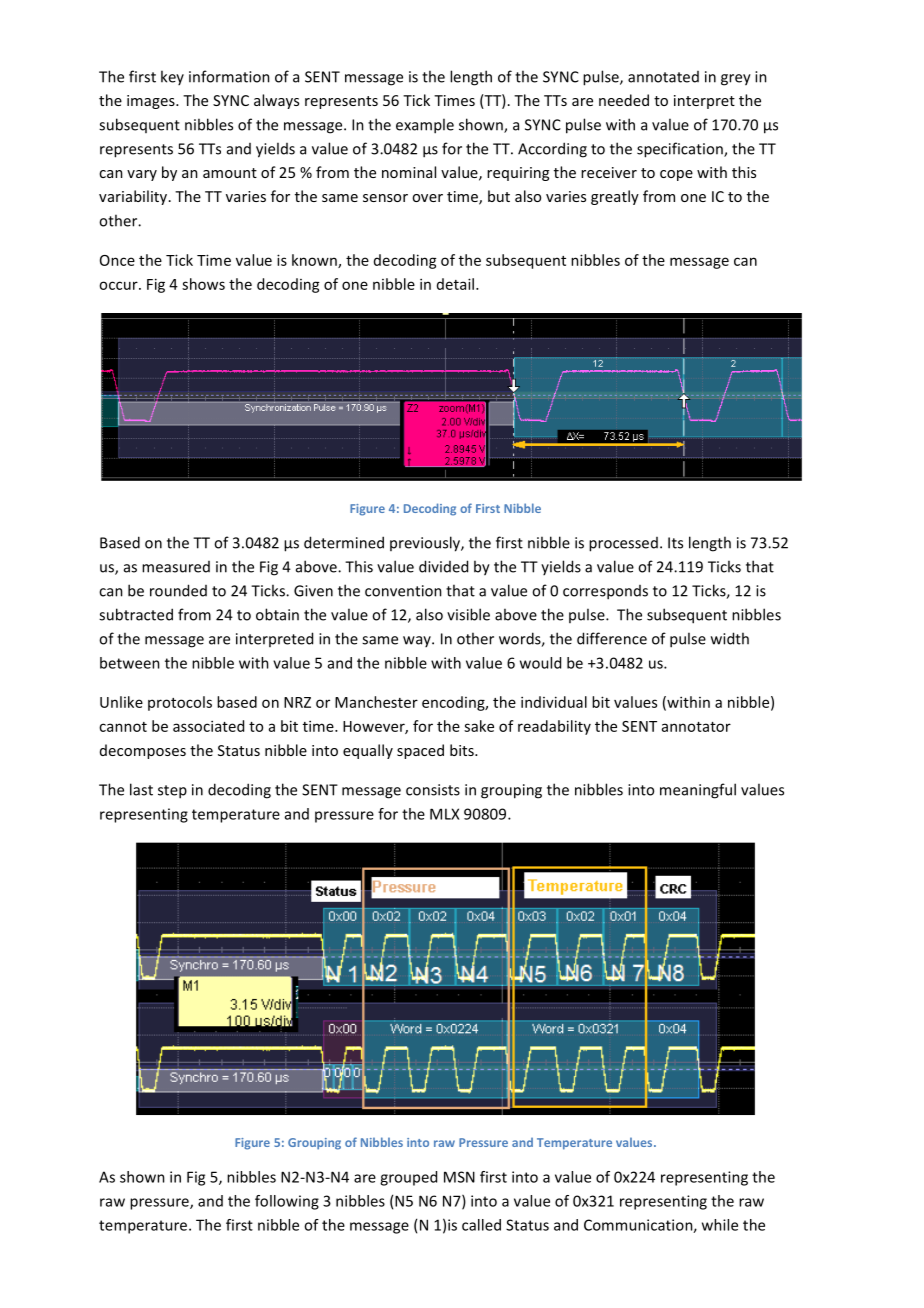  Describe the element at coordinates (623, 544) in the document. I see `processed` at that location.
